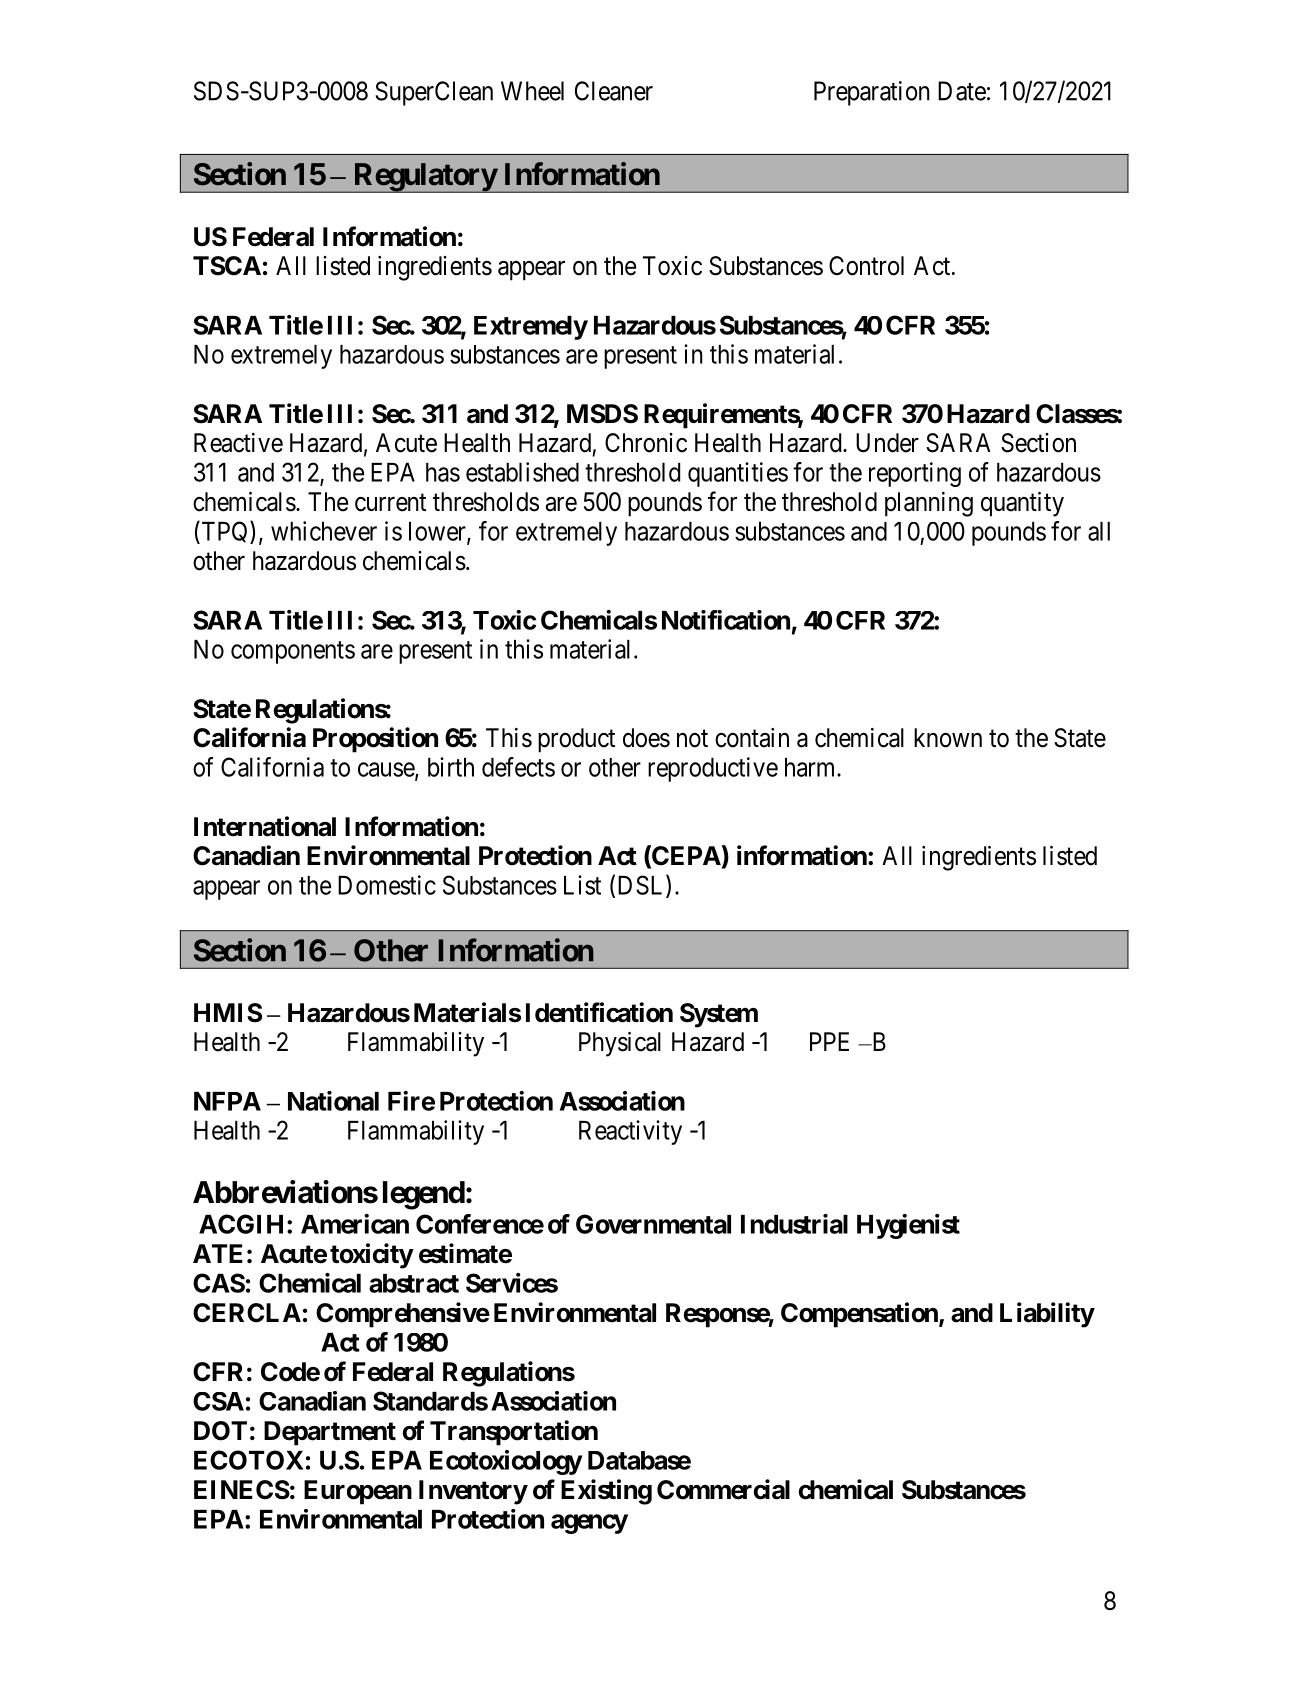 The height and width of the screenshot is (1693, 1308). What do you see at coordinates (929, 504) in the screenshot?
I see `planning` at bounding box center [929, 504].
